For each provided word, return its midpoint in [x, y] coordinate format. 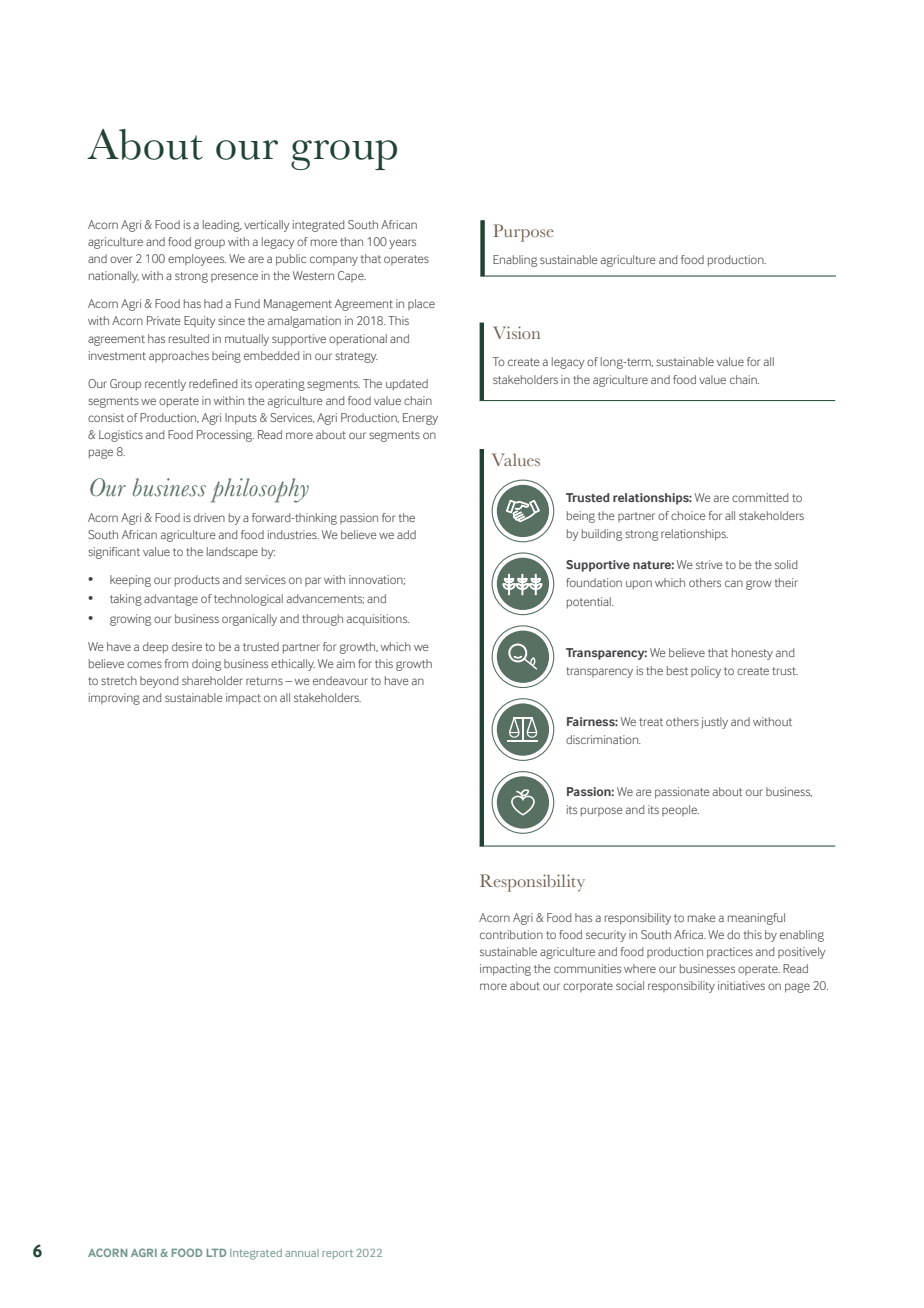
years [402, 244]
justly [714, 723]
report [337, 1254]
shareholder [212, 680]
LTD [216, 1253]
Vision [516, 332]
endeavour [340, 680]
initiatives [741, 985]
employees [197, 260]
